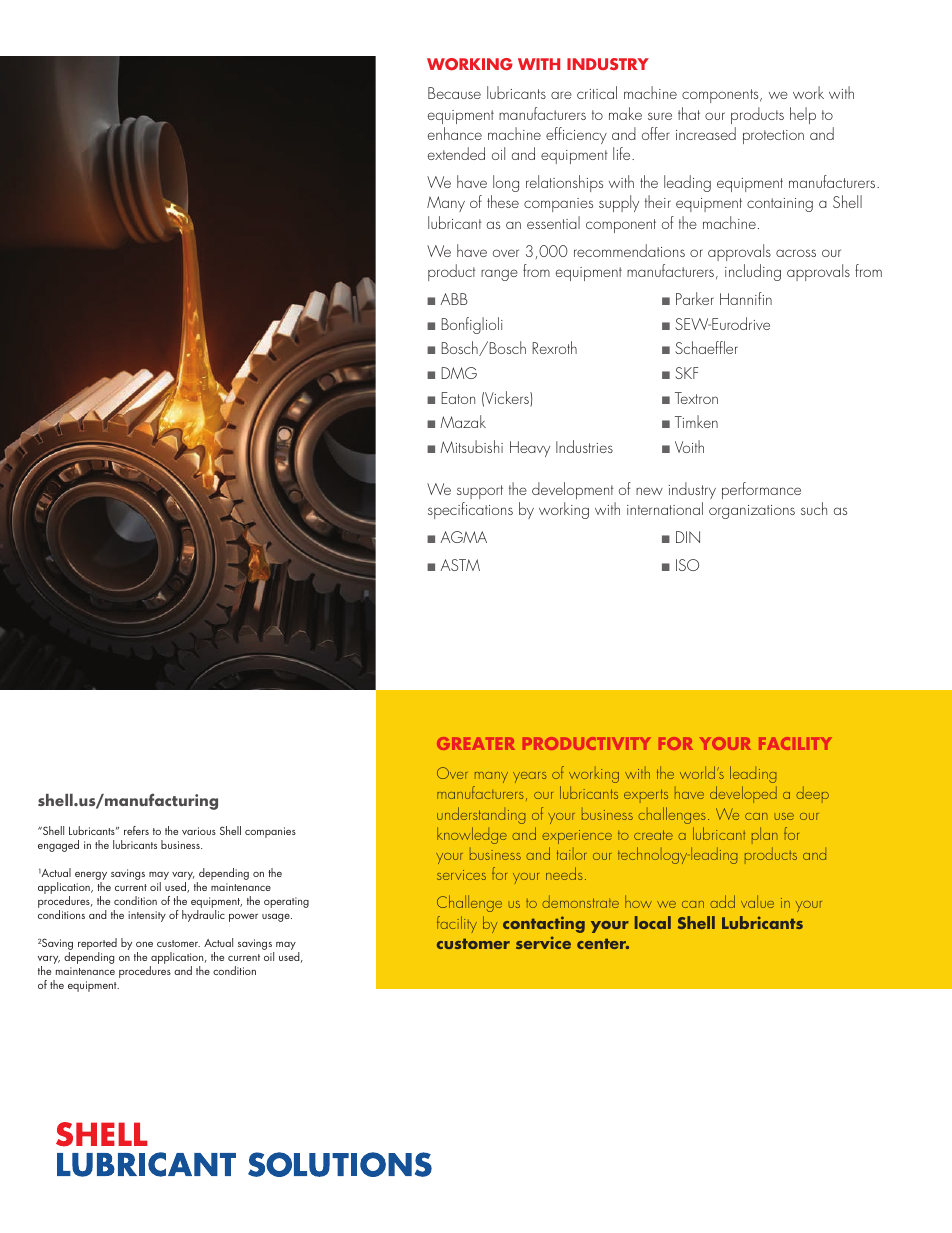 The width and height of the screenshot is (952, 1233). I want to click on Because, so click(454, 93).
